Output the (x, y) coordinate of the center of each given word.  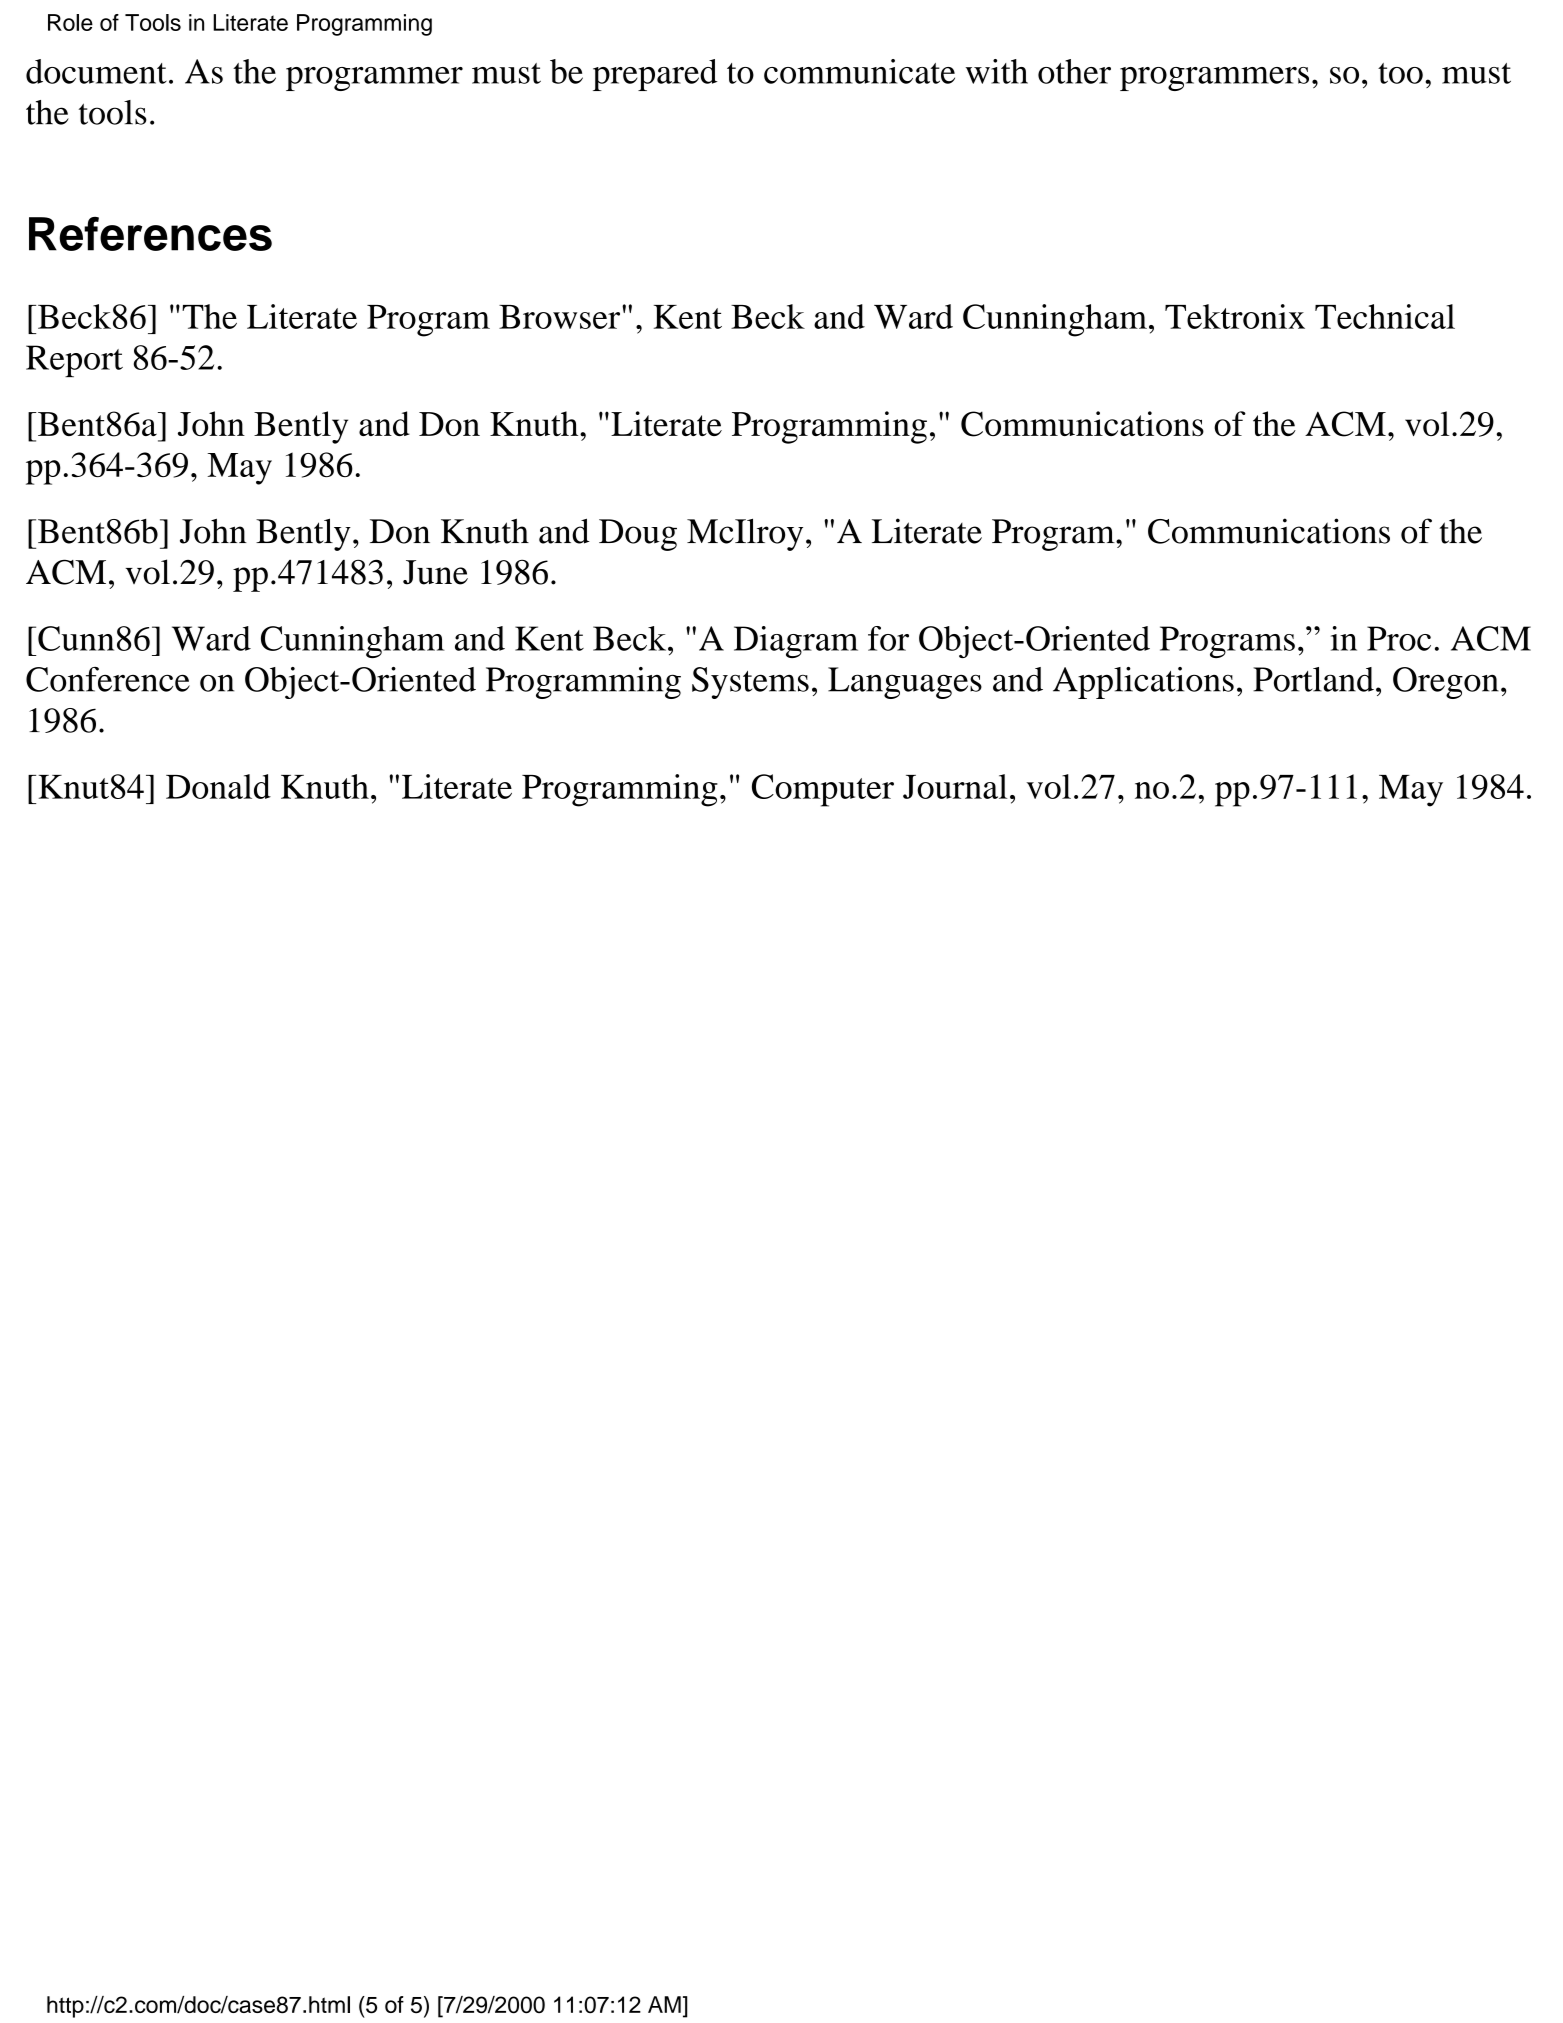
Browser (561, 317)
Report (74, 361)
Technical (1385, 316)
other (1074, 71)
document (96, 71)
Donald (218, 786)
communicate (859, 71)
